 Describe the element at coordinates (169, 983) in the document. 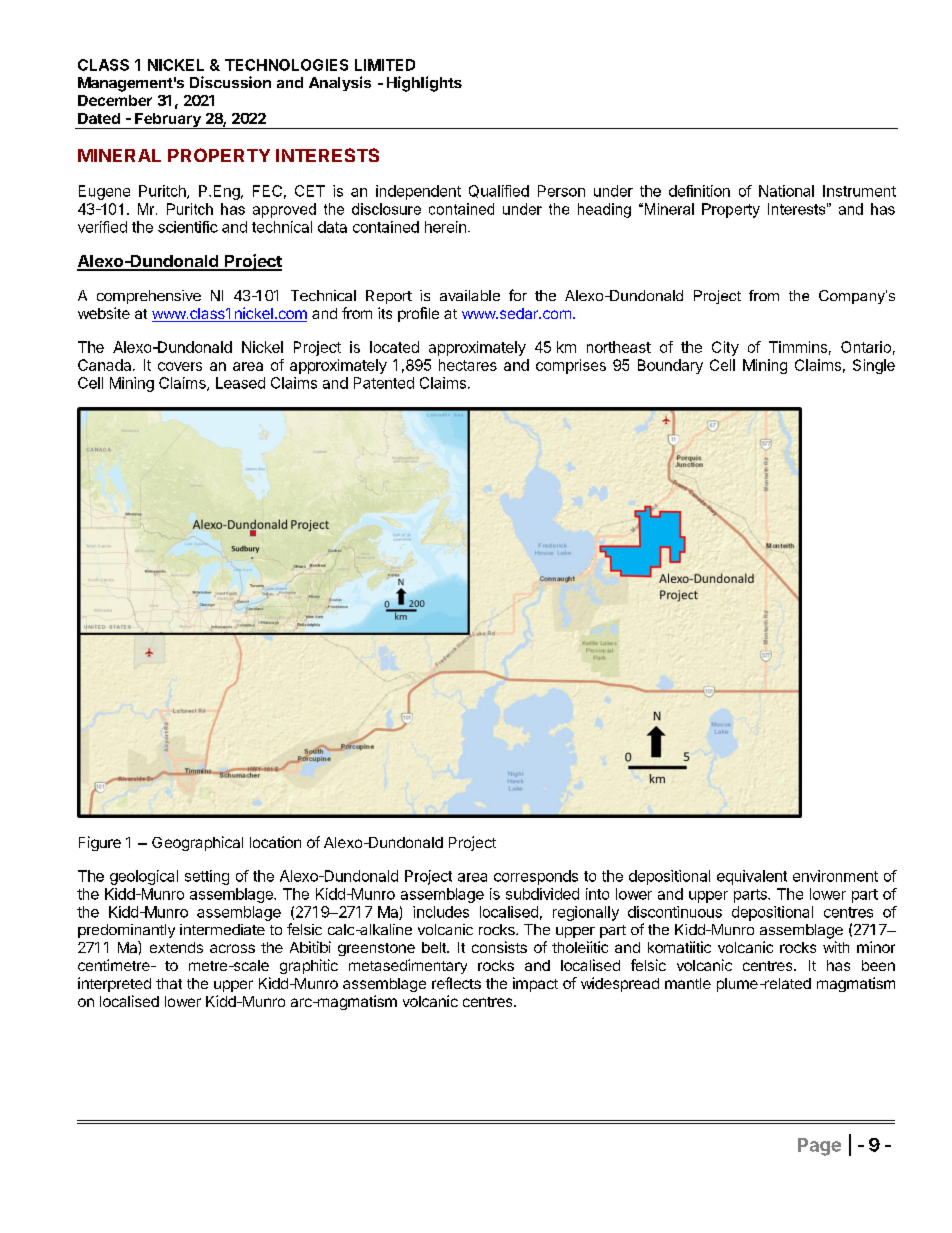

I see `that` at that location.
